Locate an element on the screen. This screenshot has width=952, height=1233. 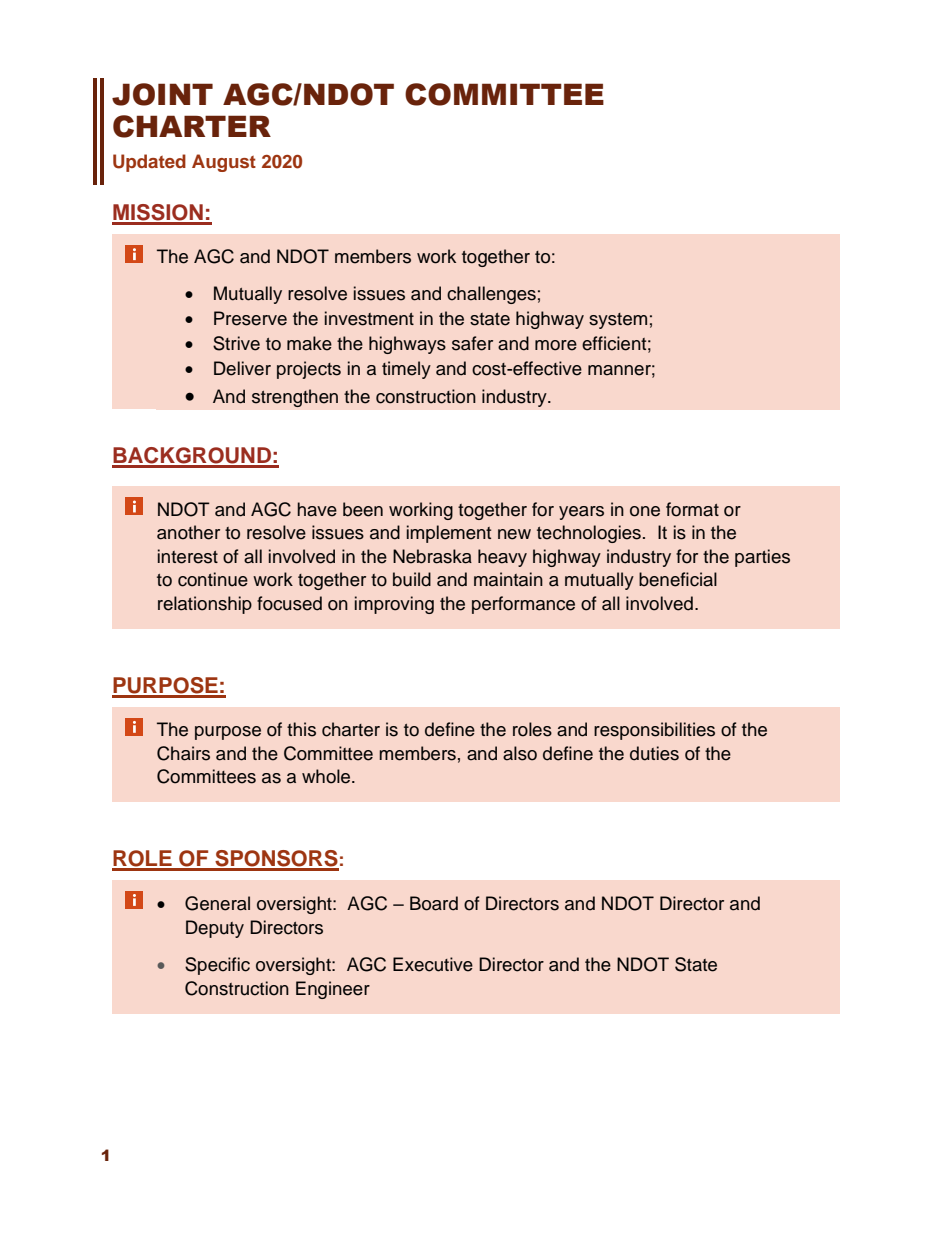
system is located at coordinates (618, 321).
